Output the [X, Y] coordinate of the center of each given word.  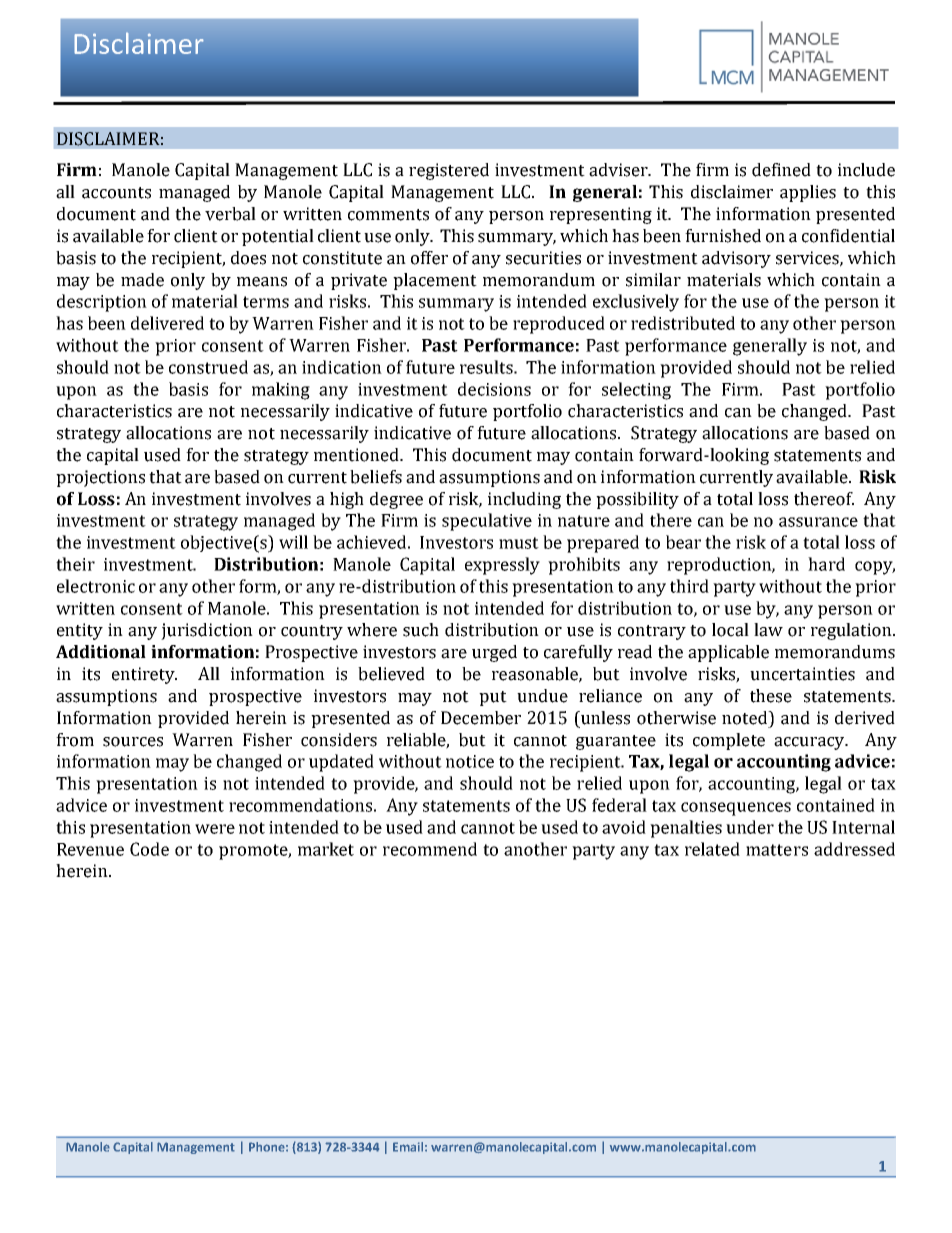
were [215, 829]
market [326, 849]
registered [449, 171]
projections [100, 478]
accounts [116, 193]
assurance [818, 522]
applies [808, 193]
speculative [487, 522]
